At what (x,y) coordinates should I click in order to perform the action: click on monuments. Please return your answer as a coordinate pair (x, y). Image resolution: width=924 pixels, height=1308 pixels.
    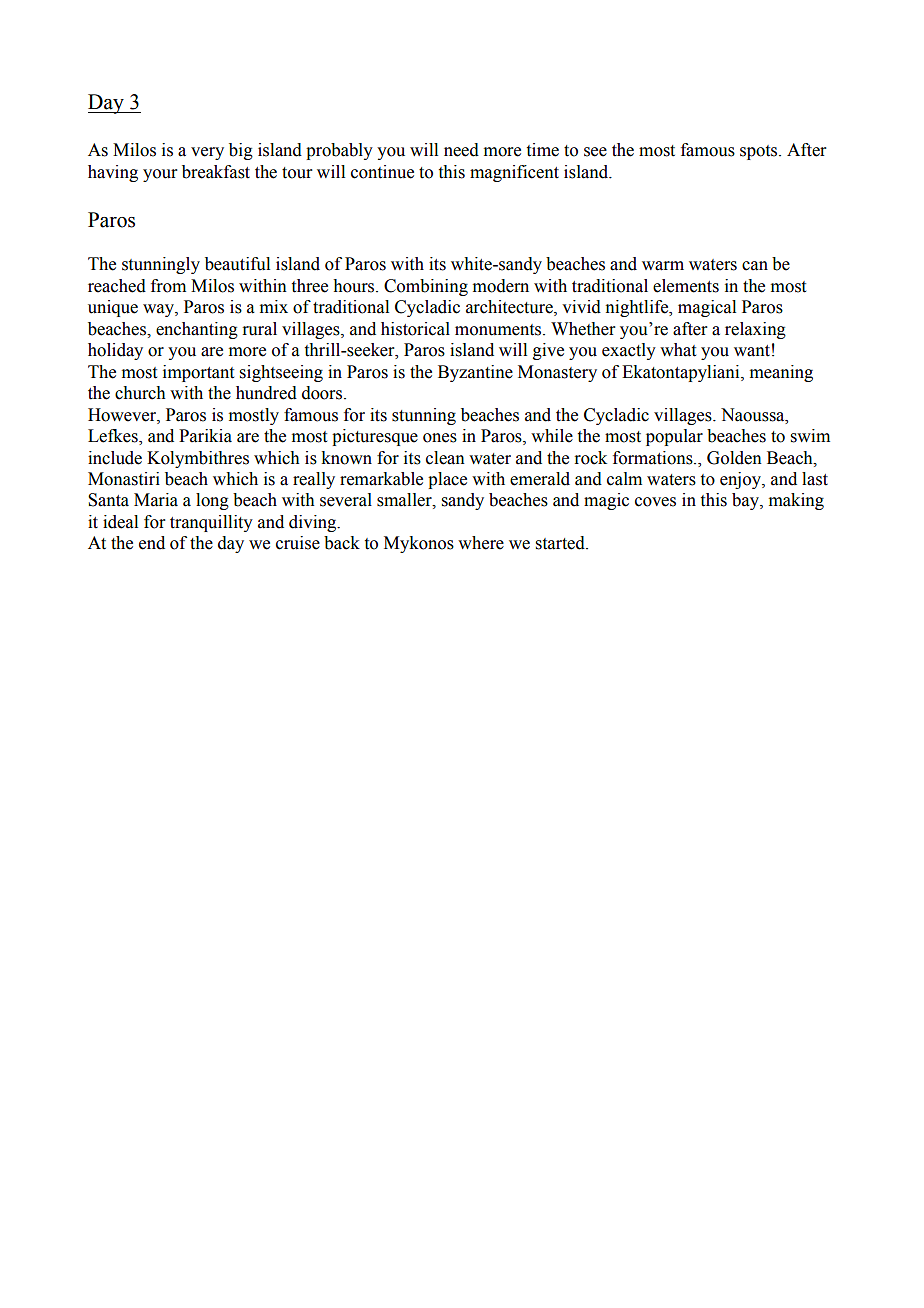
    Looking at the image, I should click on (499, 330).
